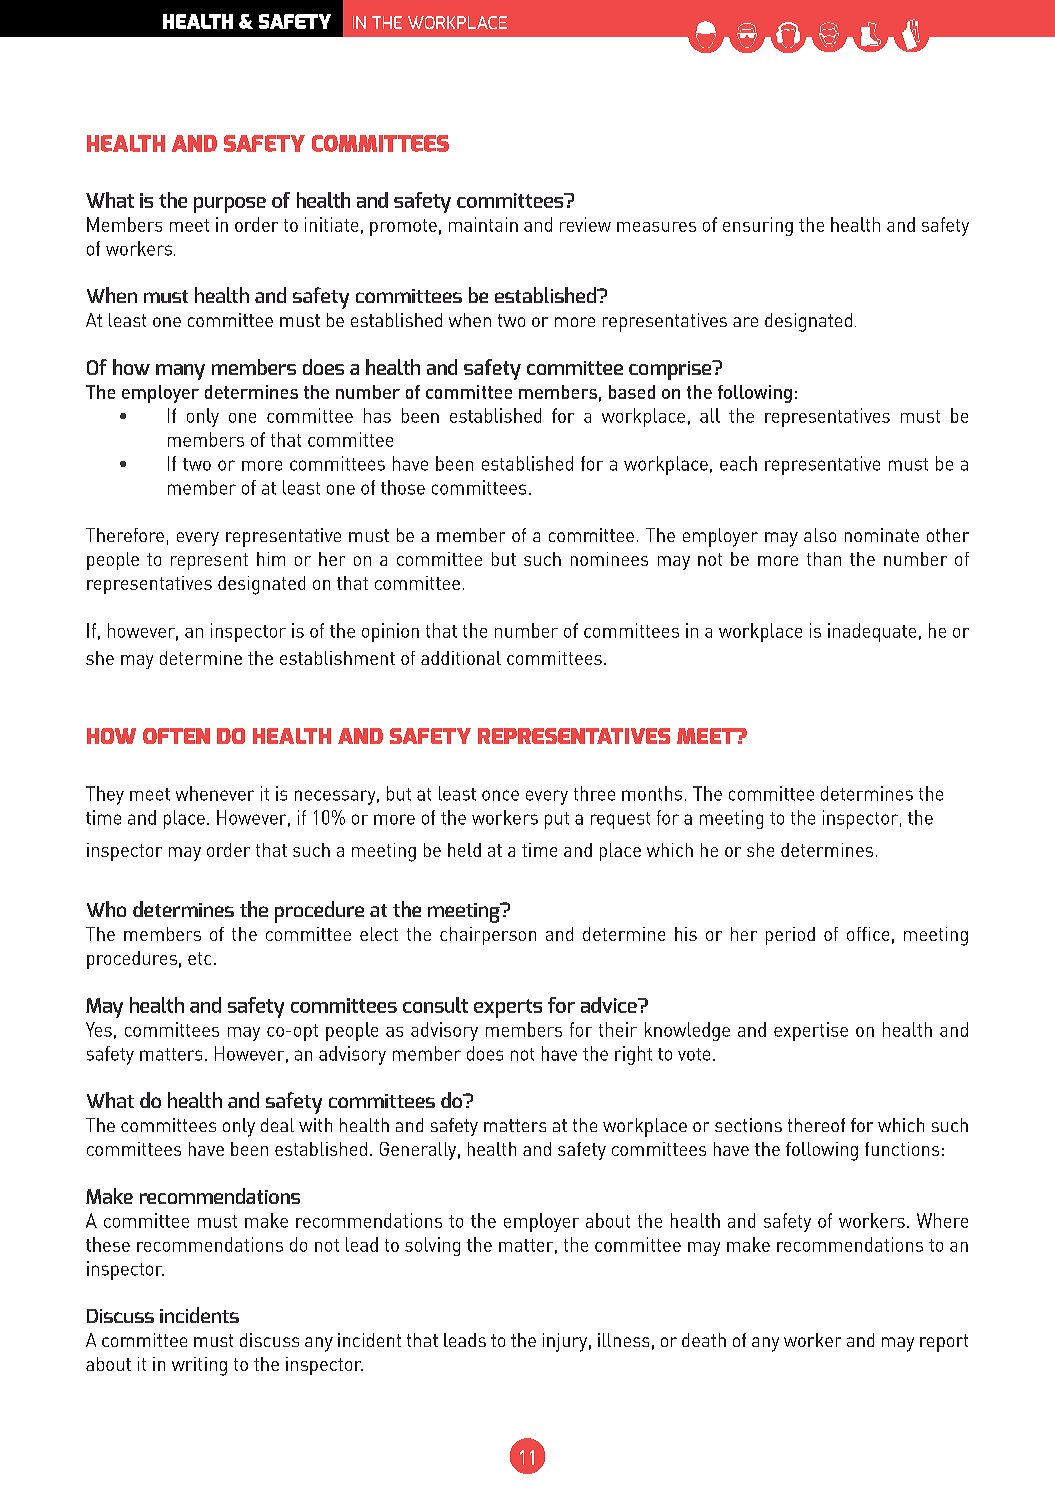 Image resolution: width=1055 pixels, height=1497 pixels. I want to click on additional, so click(461, 658).
